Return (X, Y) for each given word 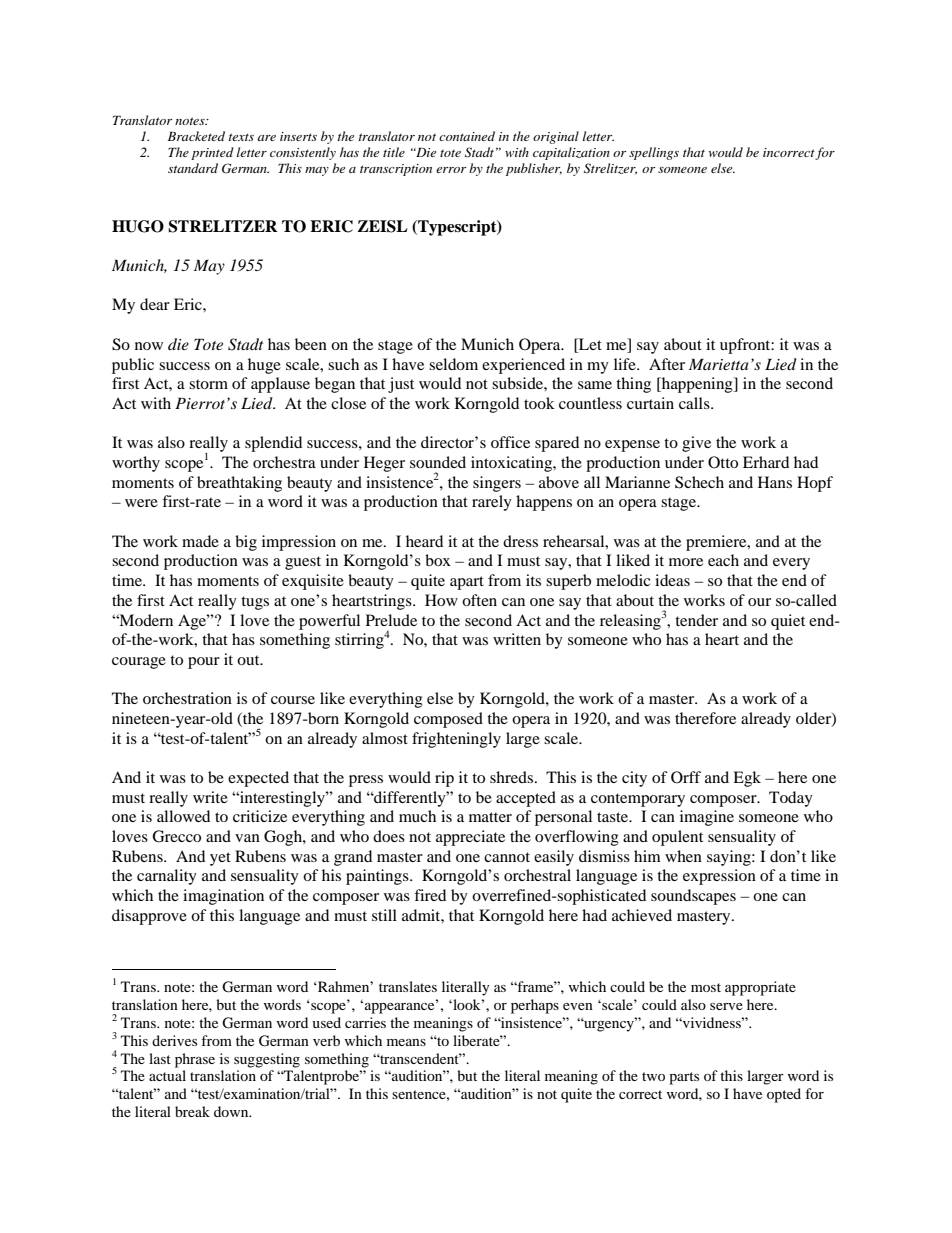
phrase (195, 1060)
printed (212, 153)
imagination (223, 897)
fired (430, 895)
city (634, 779)
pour (204, 663)
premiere (717, 543)
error (451, 170)
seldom (453, 364)
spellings (654, 153)
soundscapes (693, 897)
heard (424, 541)
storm (208, 384)
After (667, 364)
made (200, 541)
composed (448, 720)
